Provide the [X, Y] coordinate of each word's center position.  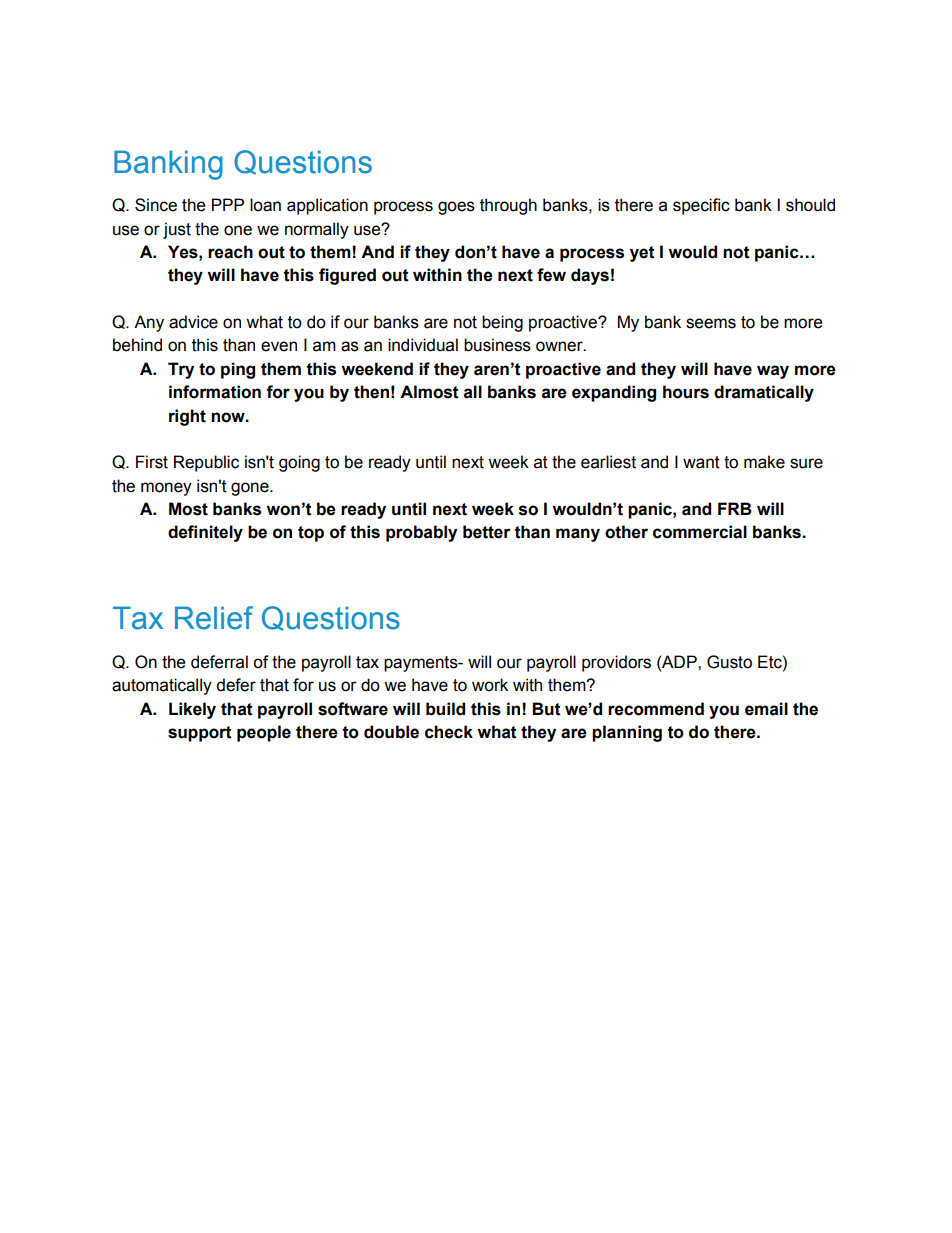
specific [701, 206]
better [487, 532]
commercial [700, 532]
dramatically [764, 393]
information [215, 392]
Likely [192, 710]
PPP [228, 204]
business [497, 345]
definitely [205, 533]
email [766, 709]
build [445, 709]
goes [456, 208]
